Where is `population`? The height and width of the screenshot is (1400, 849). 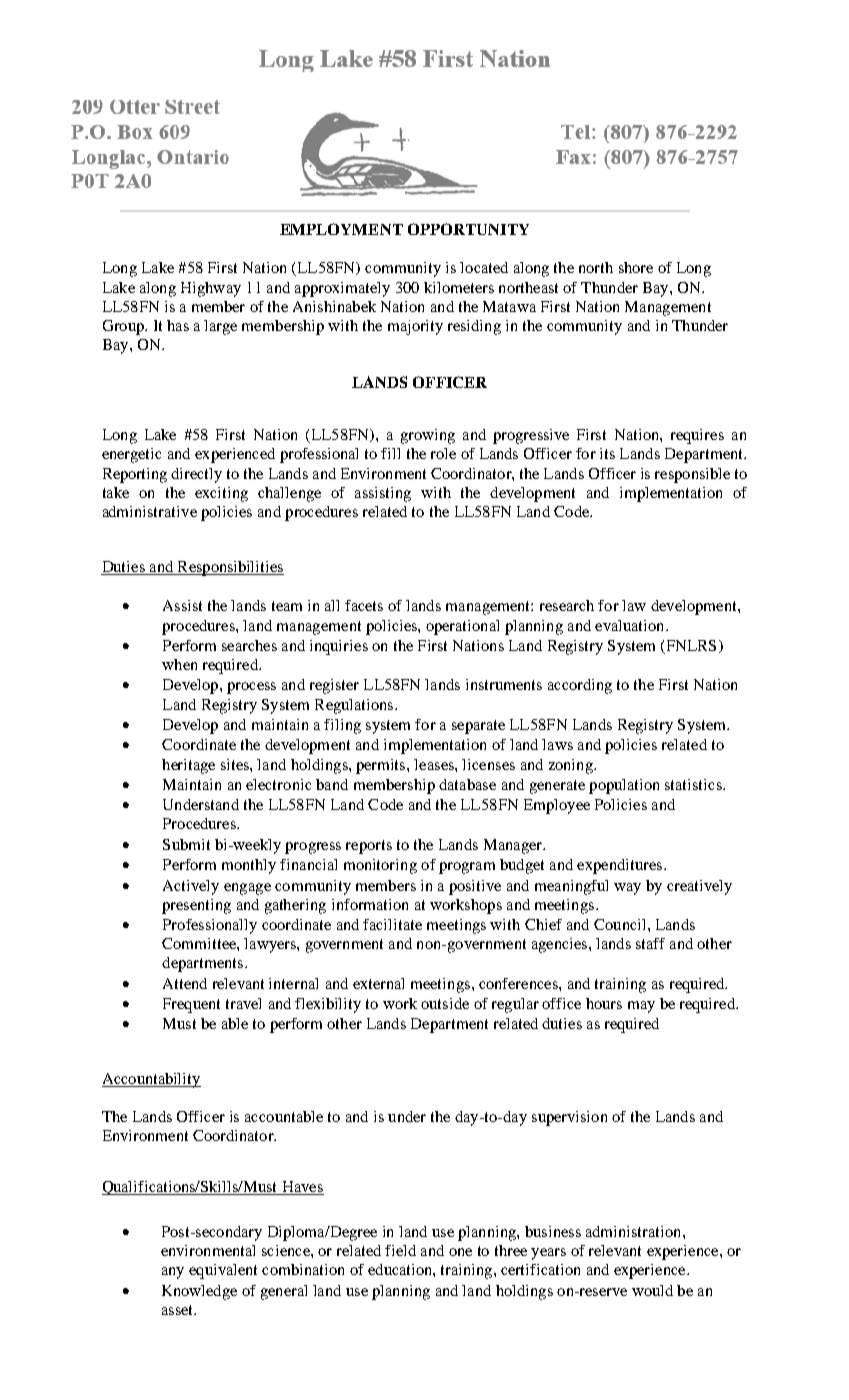
population is located at coordinates (624, 786).
